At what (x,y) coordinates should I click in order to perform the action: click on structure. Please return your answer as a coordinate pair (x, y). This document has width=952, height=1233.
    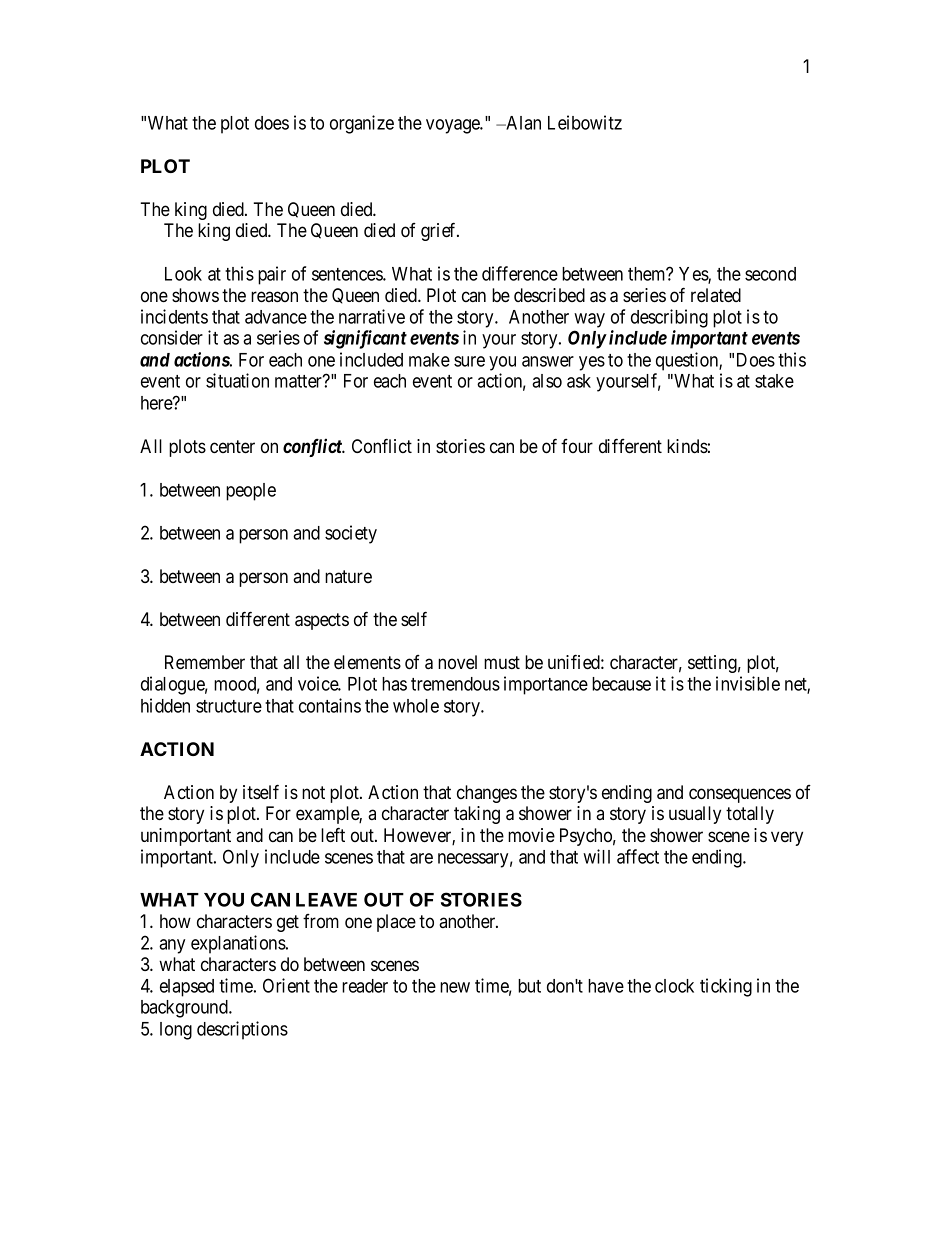
    Looking at the image, I should click on (229, 706).
